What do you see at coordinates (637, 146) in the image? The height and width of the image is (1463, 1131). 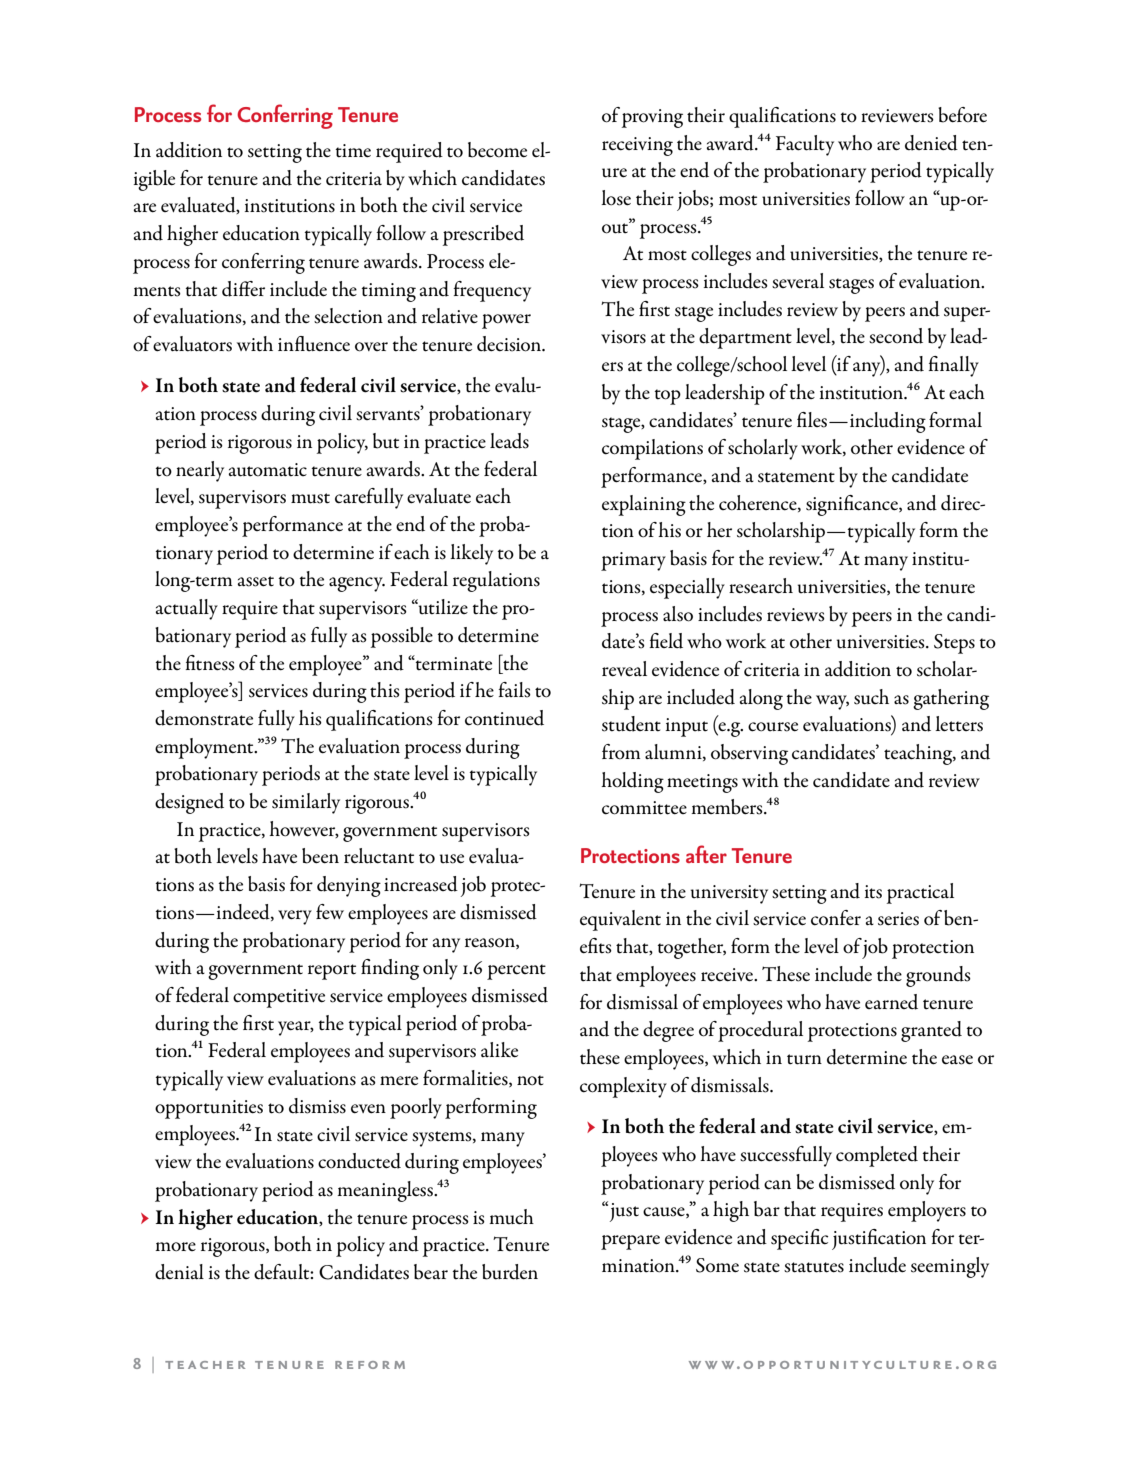 I see `receiving` at bounding box center [637, 146].
